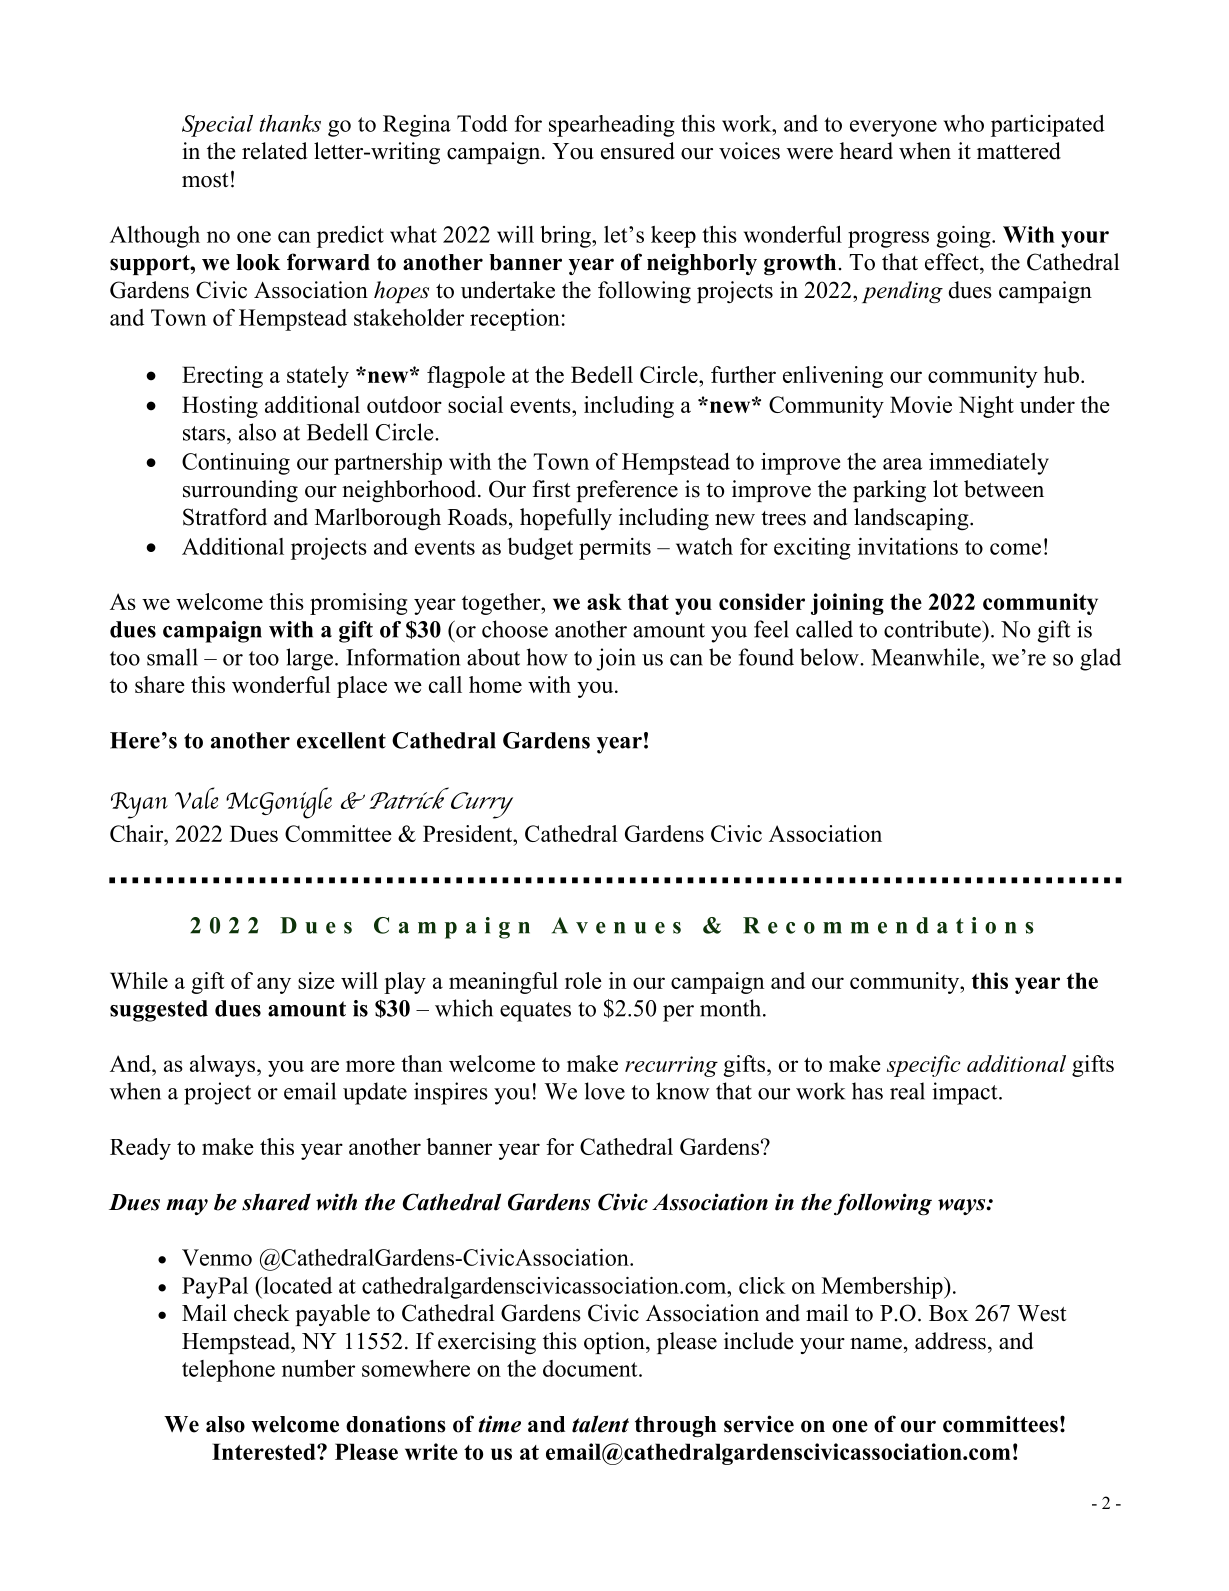  Describe the element at coordinates (600, 1424) in the screenshot. I see `talent` at that location.
